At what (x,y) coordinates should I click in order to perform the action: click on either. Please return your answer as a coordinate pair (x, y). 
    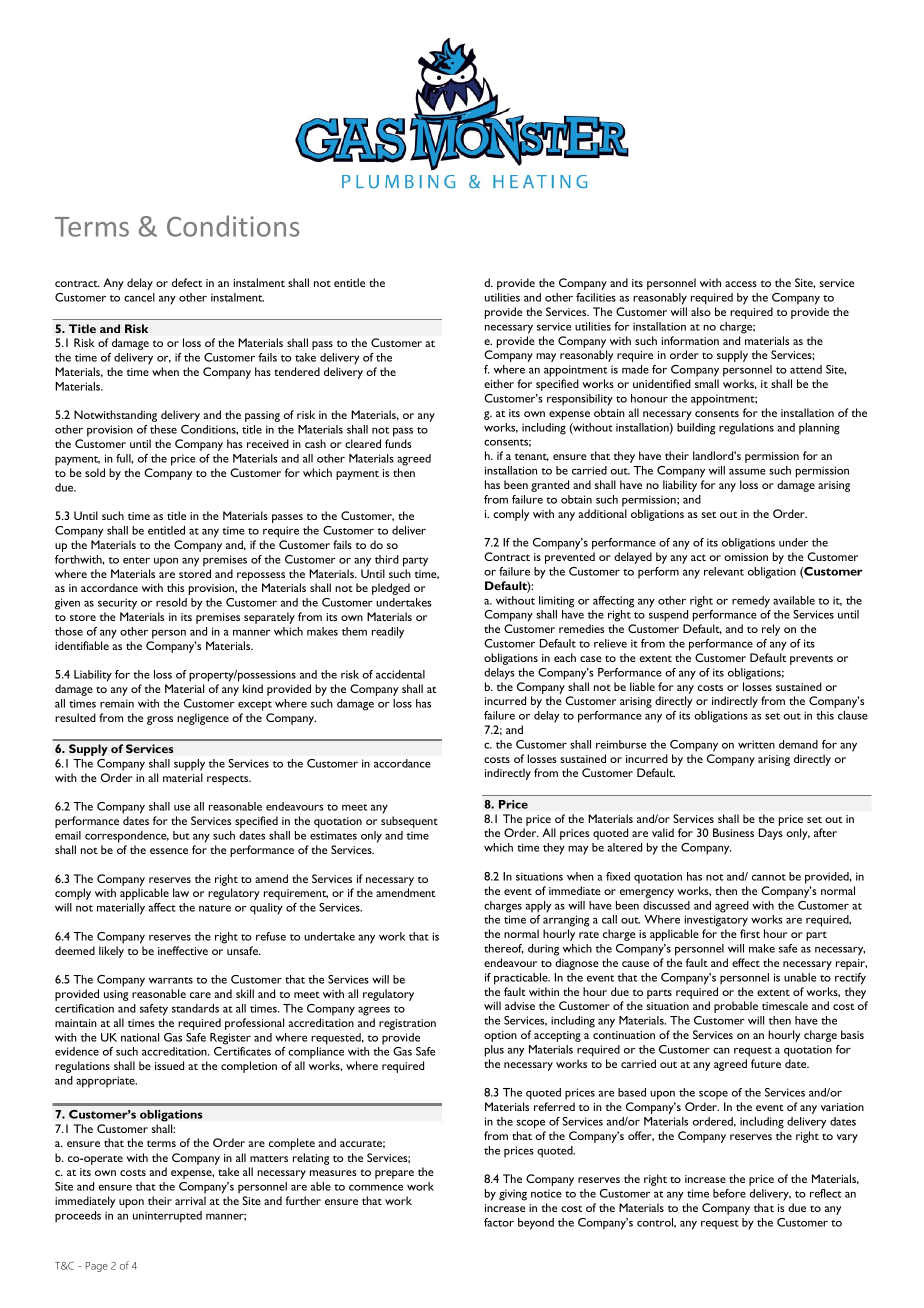
    Looking at the image, I should click on (499, 383).
